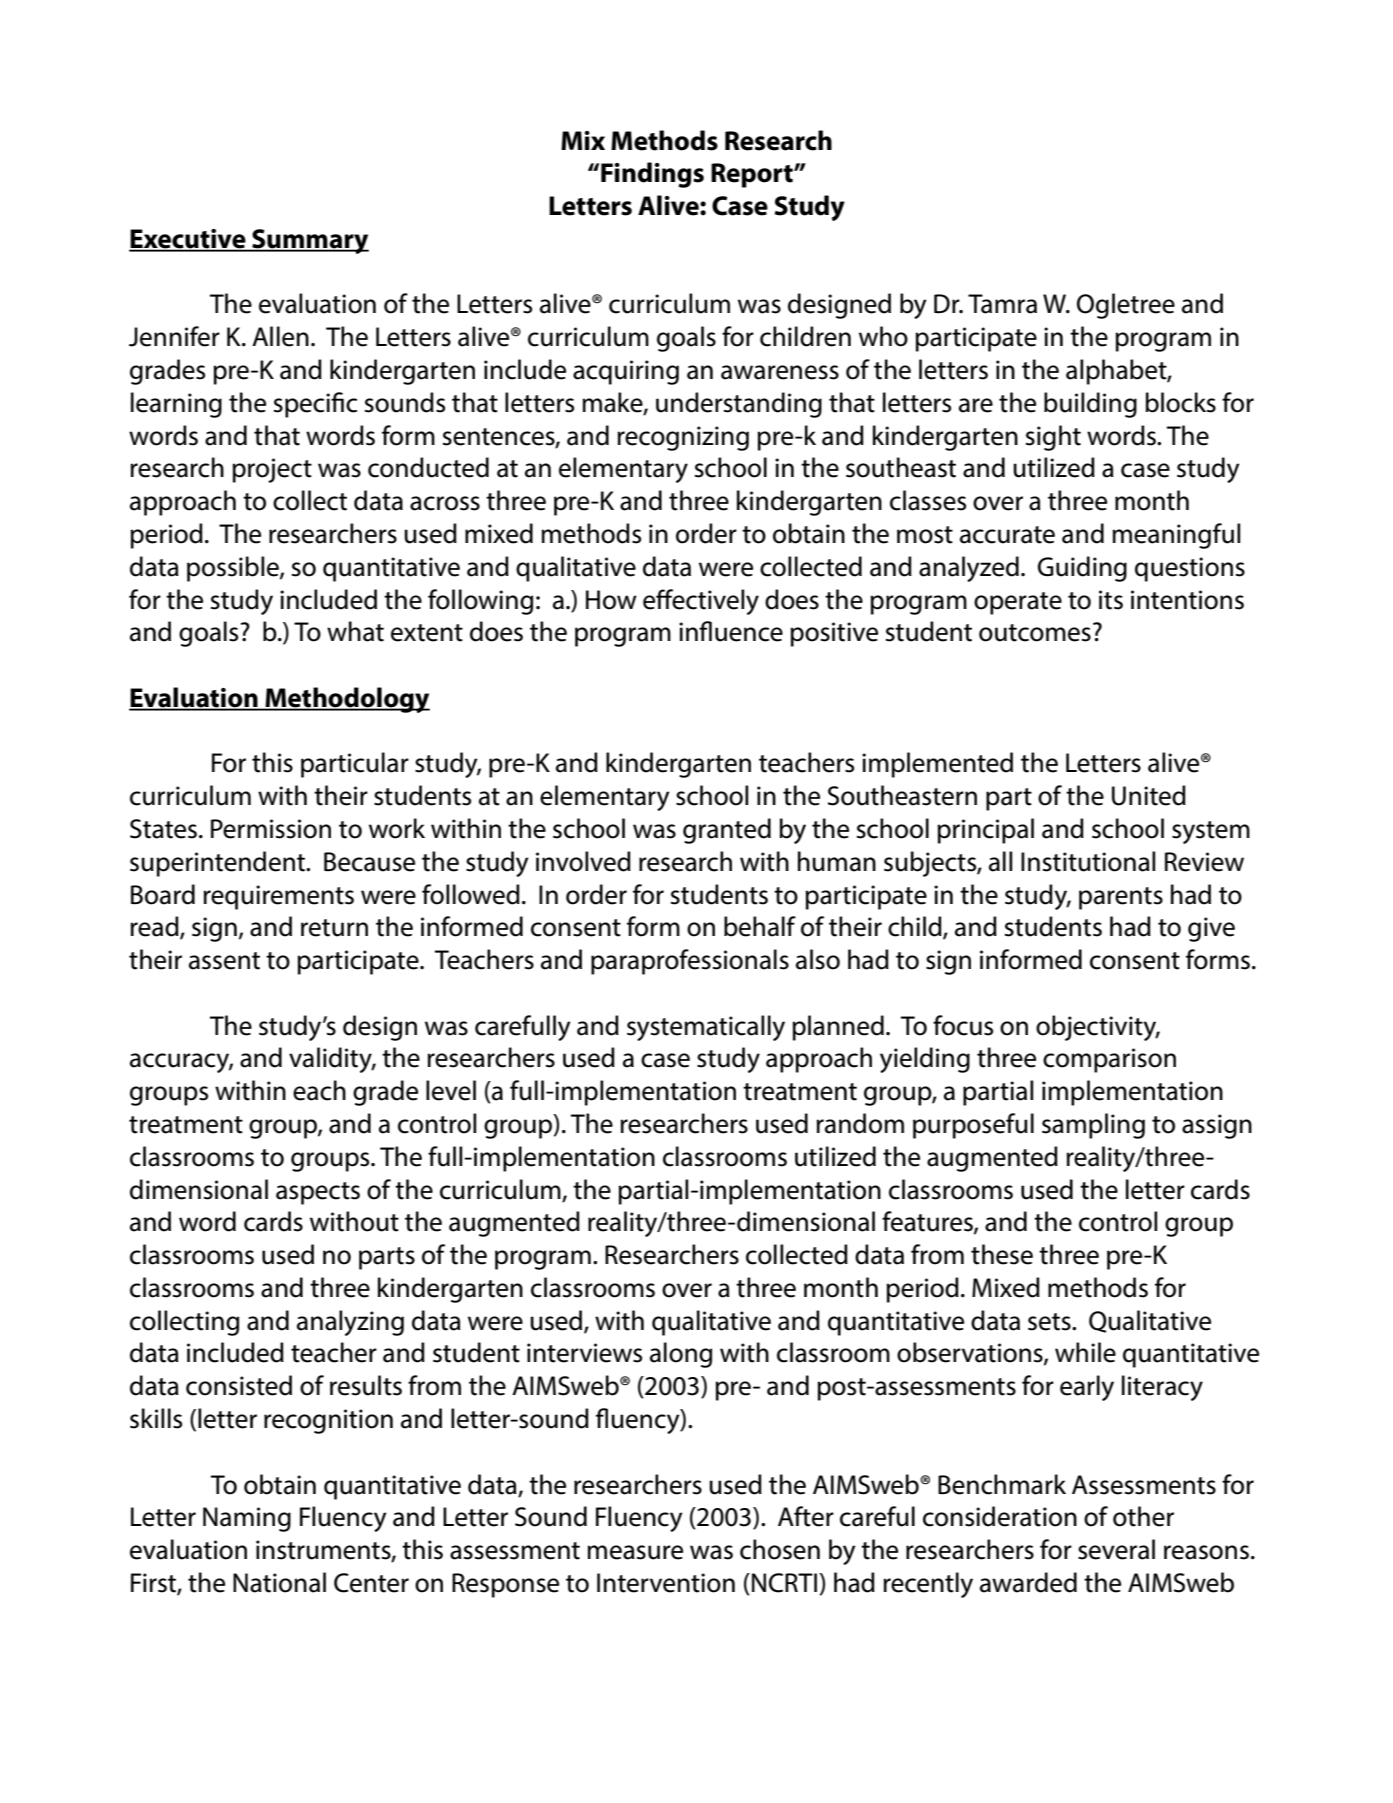 This image has width=1393, height=1803. I want to click on who, so click(883, 336).
